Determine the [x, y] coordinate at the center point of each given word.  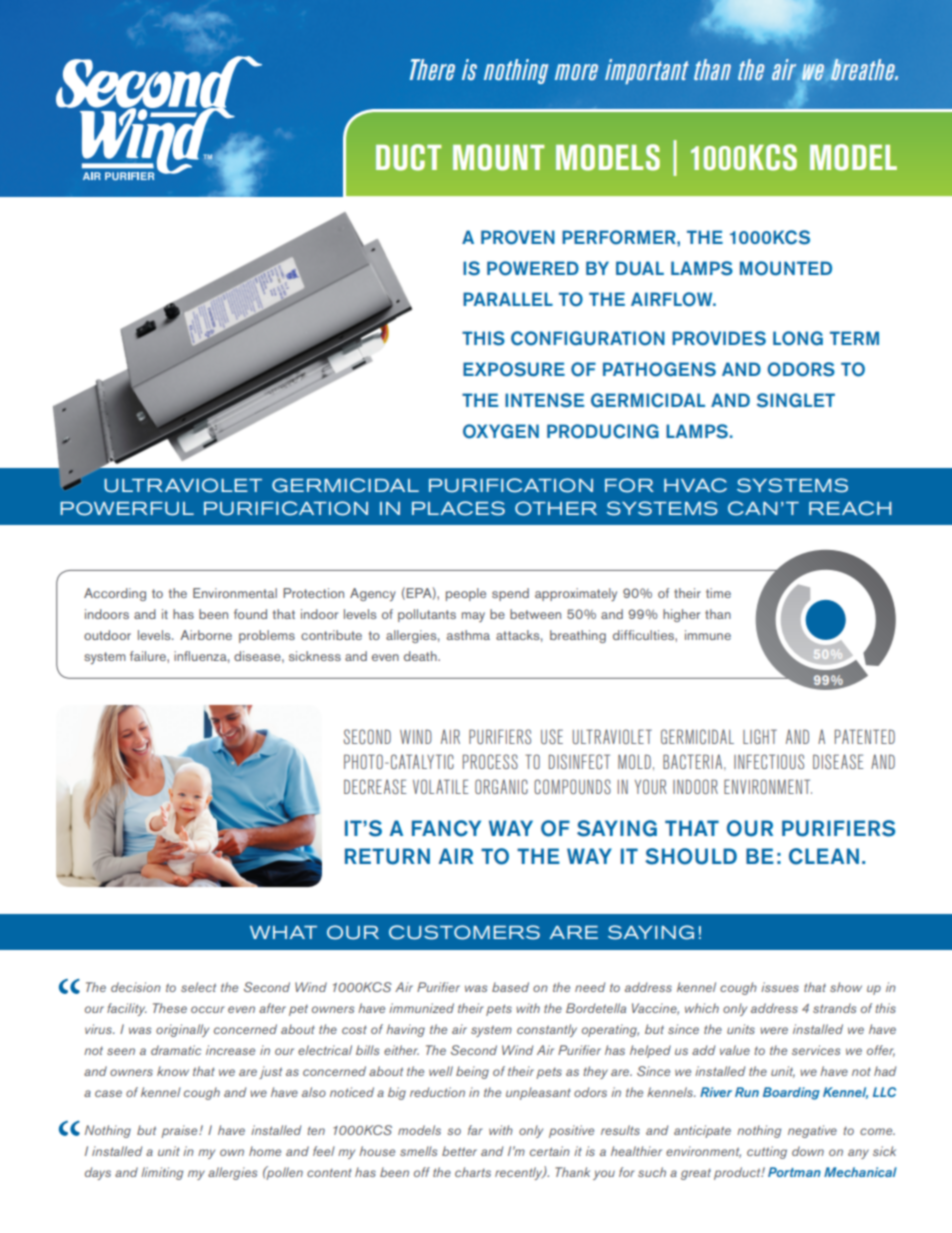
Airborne [206, 635]
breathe [864, 69]
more [576, 72]
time [718, 593]
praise [180, 1131]
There [432, 69]
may [473, 617]
